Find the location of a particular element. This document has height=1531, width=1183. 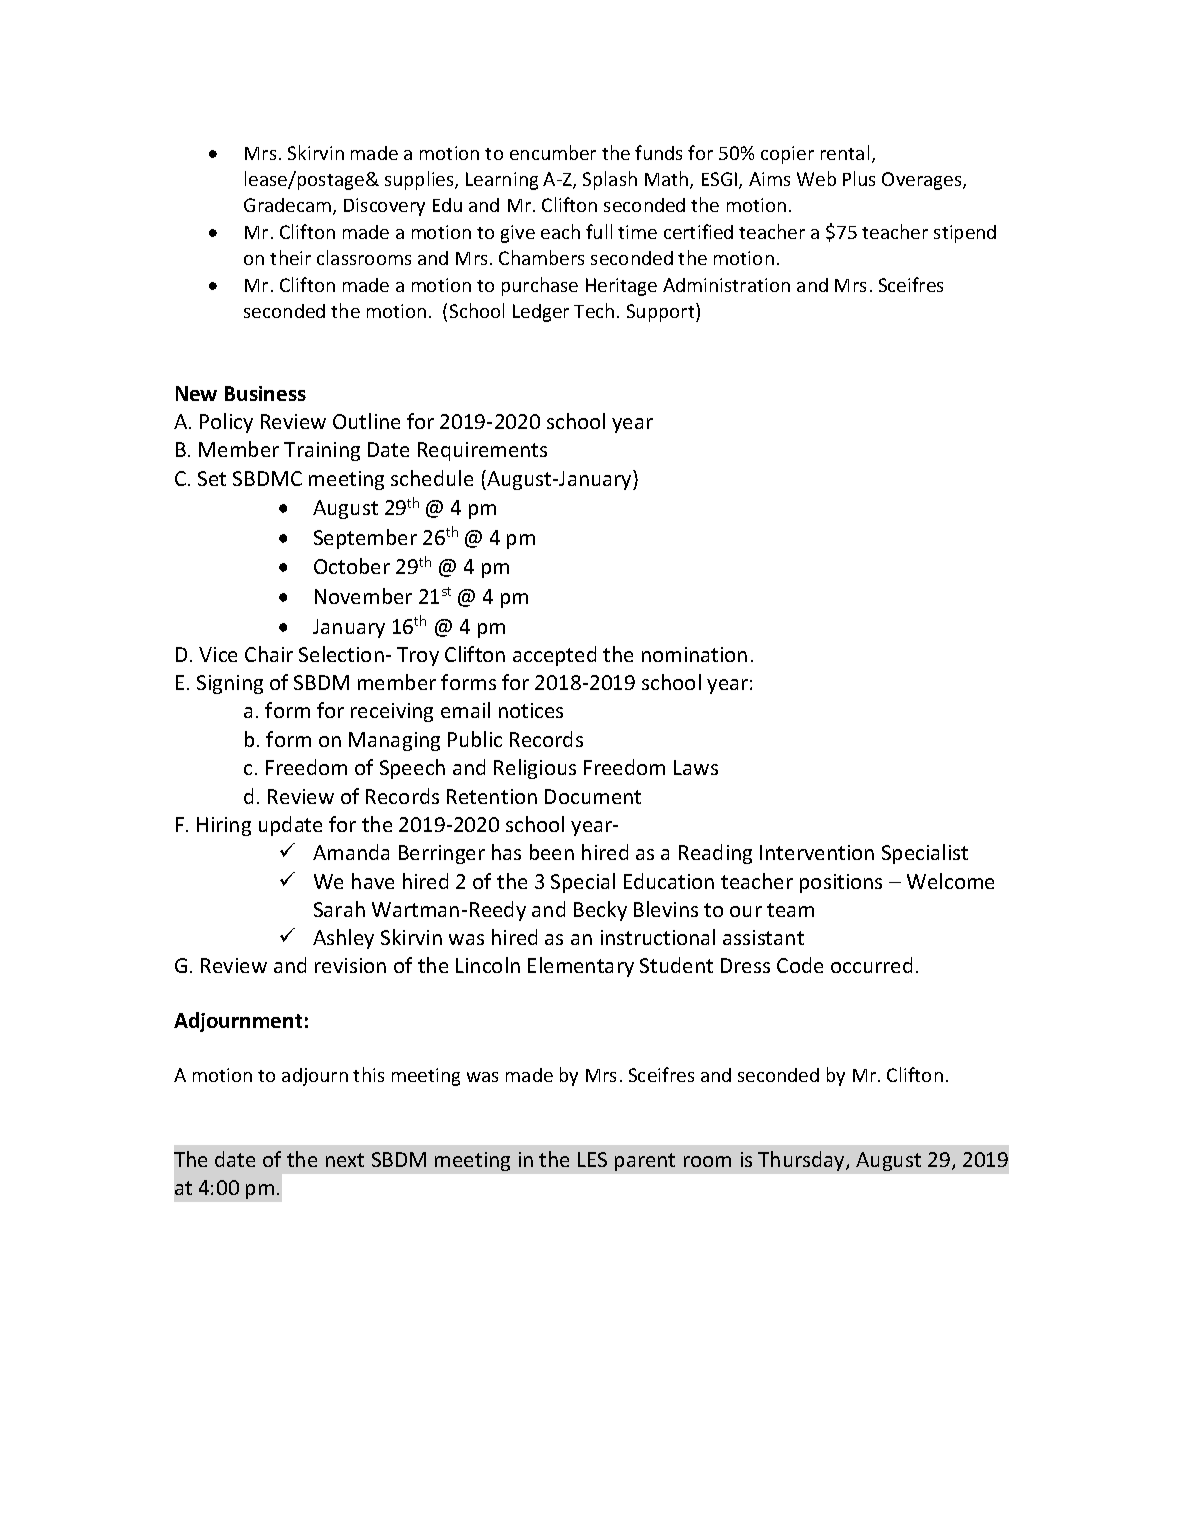

Thursday is located at coordinates (802, 1161).
